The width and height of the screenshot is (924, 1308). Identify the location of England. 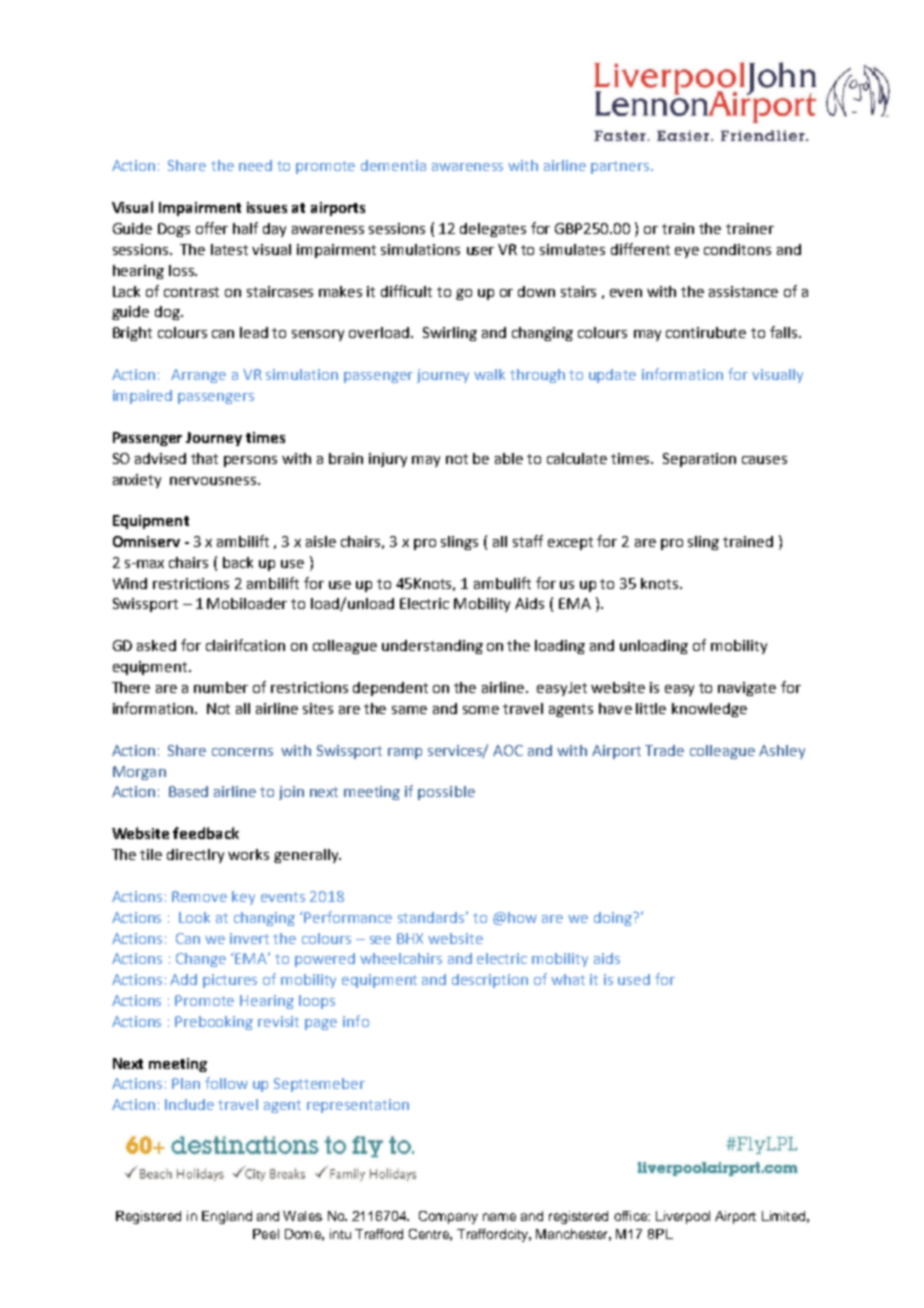
(227, 1217).
